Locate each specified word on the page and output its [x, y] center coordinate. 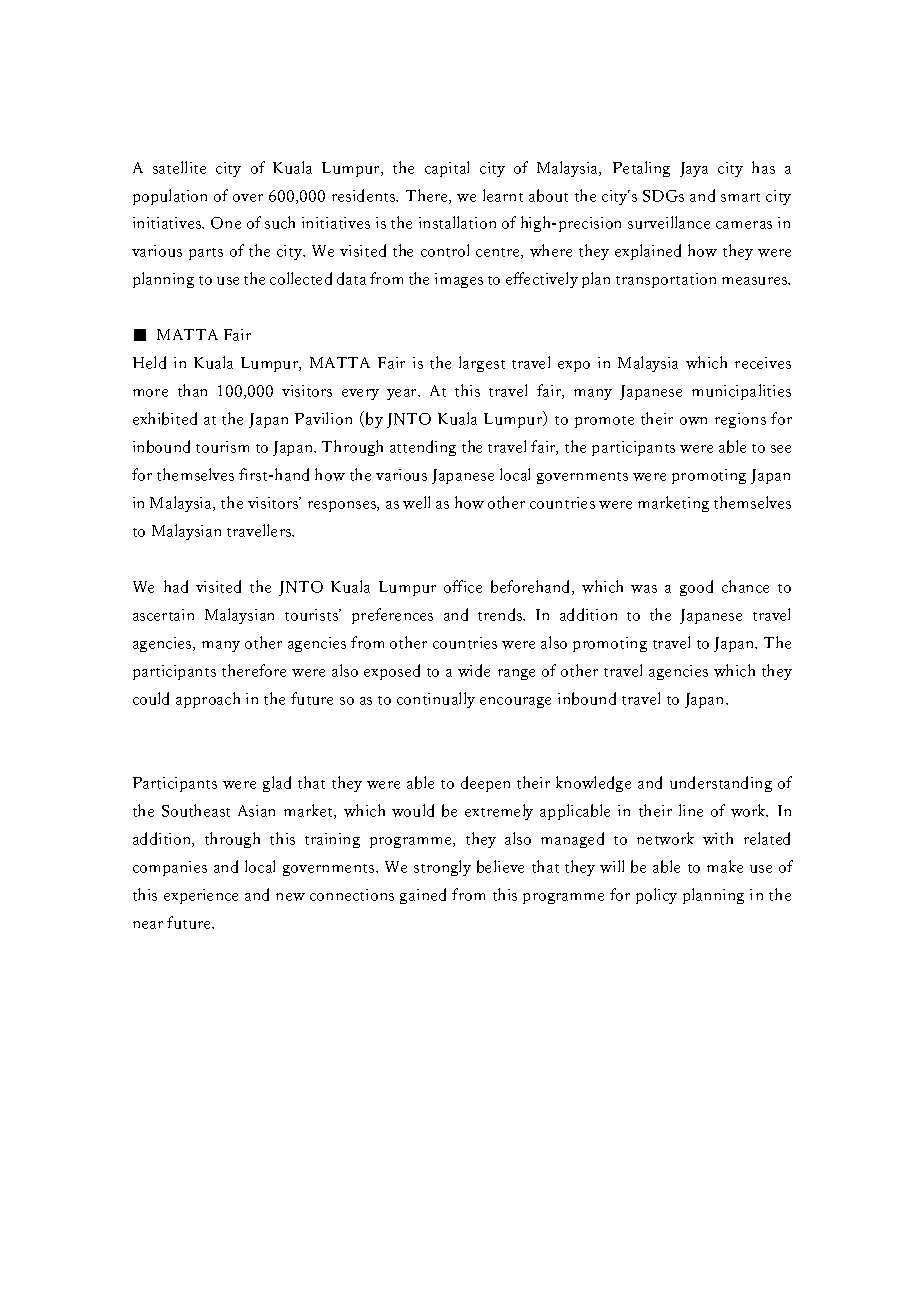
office [463, 586]
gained [423, 896]
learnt [503, 195]
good [696, 588]
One [226, 223]
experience [201, 896]
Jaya [694, 169]
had [176, 586]
